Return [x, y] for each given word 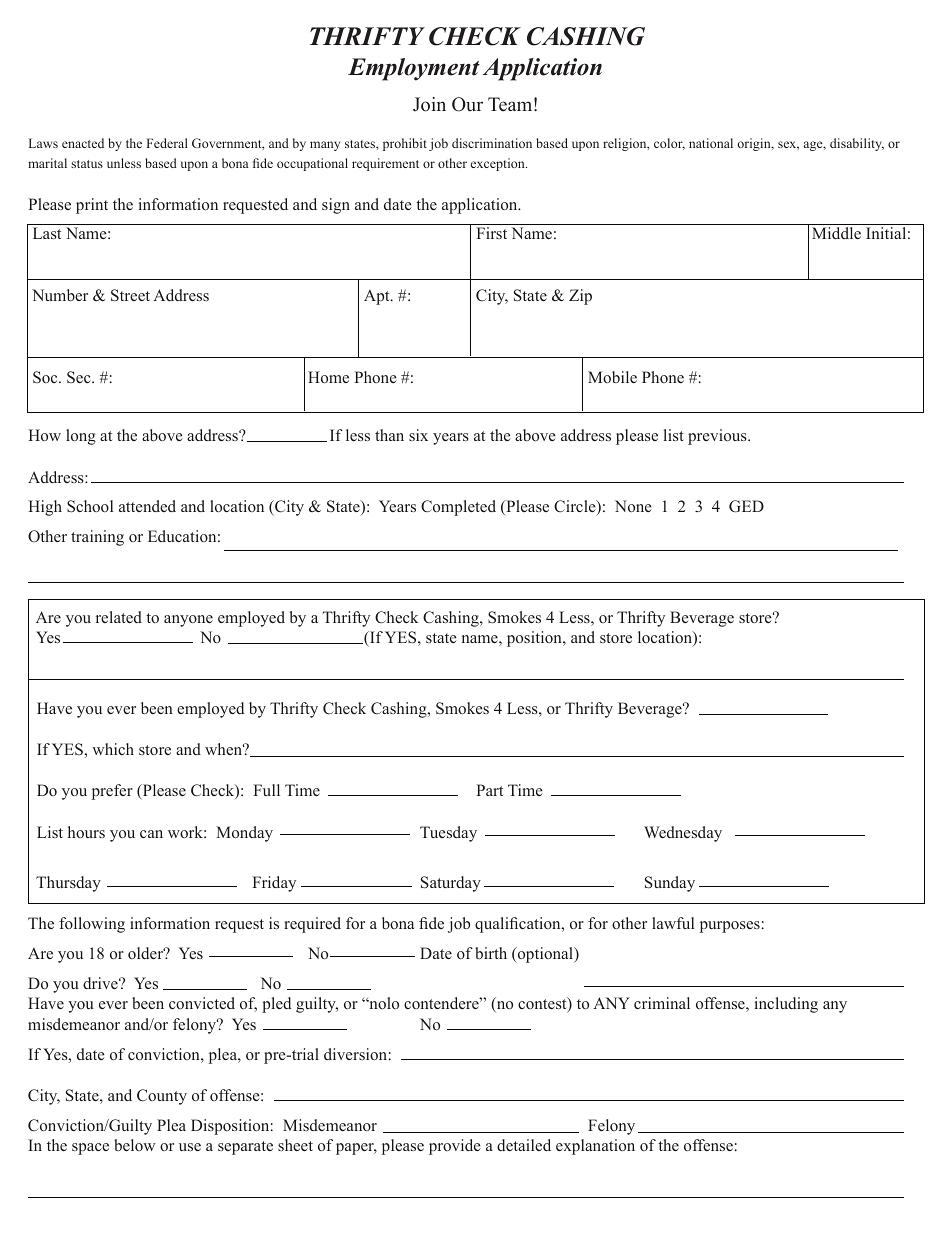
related [119, 617]
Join [429, 104]
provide [455, 1147]
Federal [167, 143]
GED [746, 506]
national [711, 143]
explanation [595, 1147]
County [162, 1097]
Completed [458, 508]
